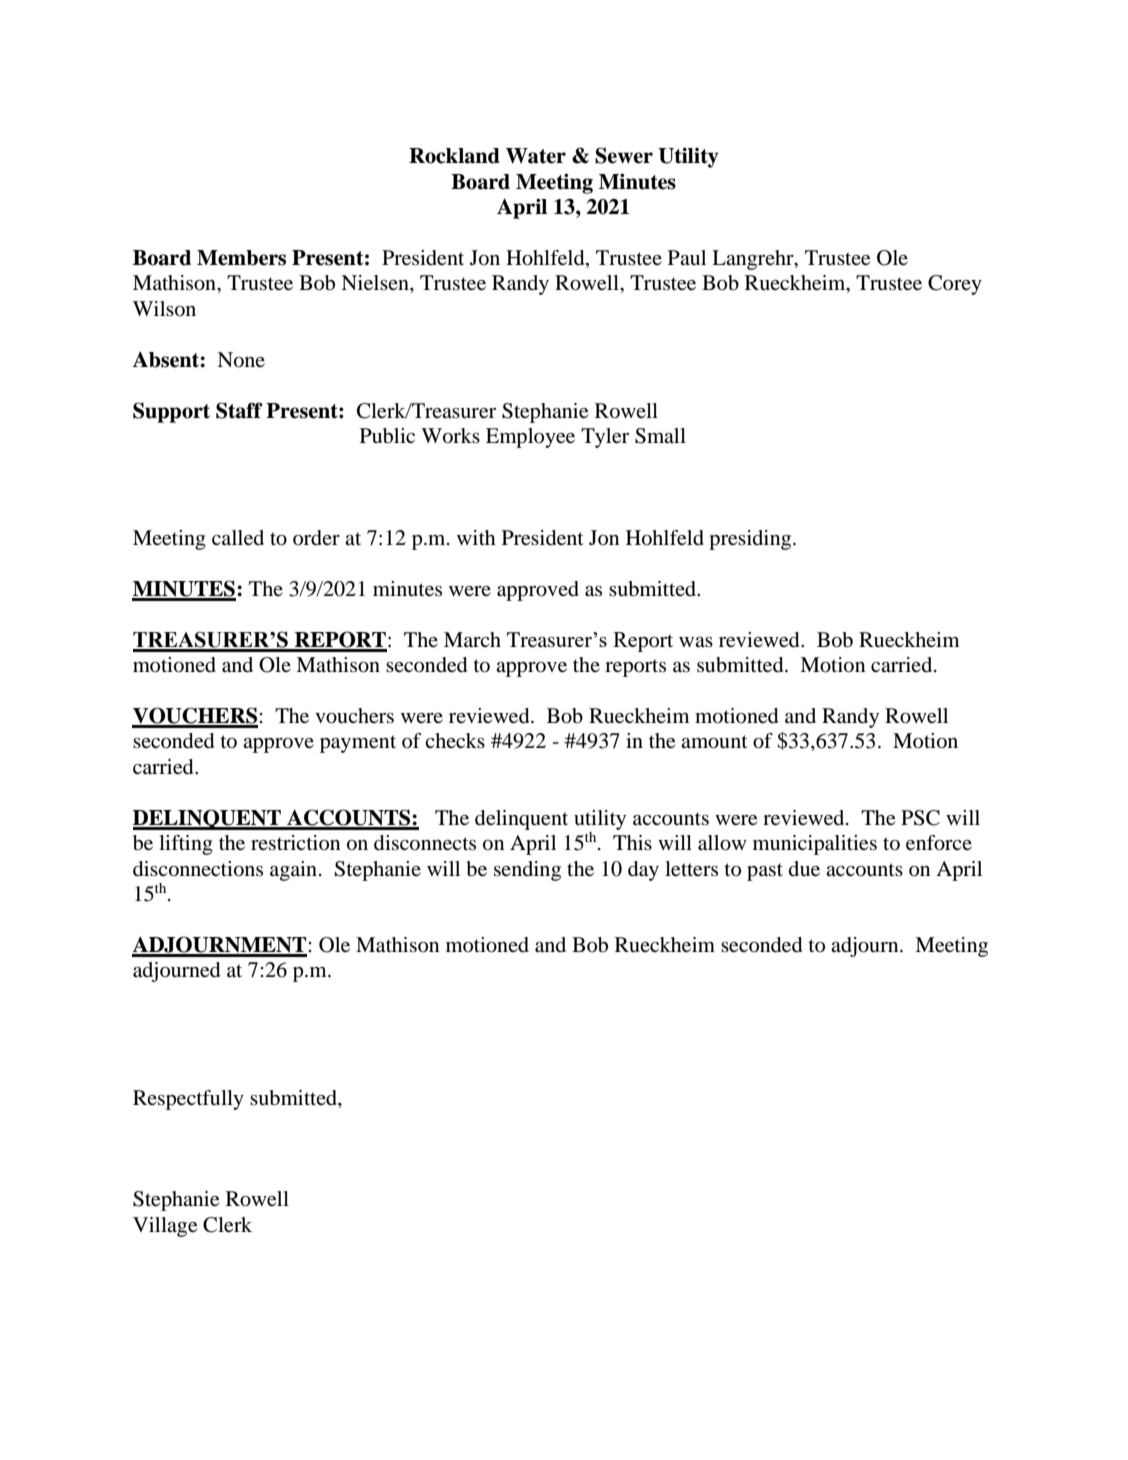 This document has width=1128, height=1460. What do you see at coordinates (238, 538) in the document?
I see `called` at bounding box center [238, 538].
